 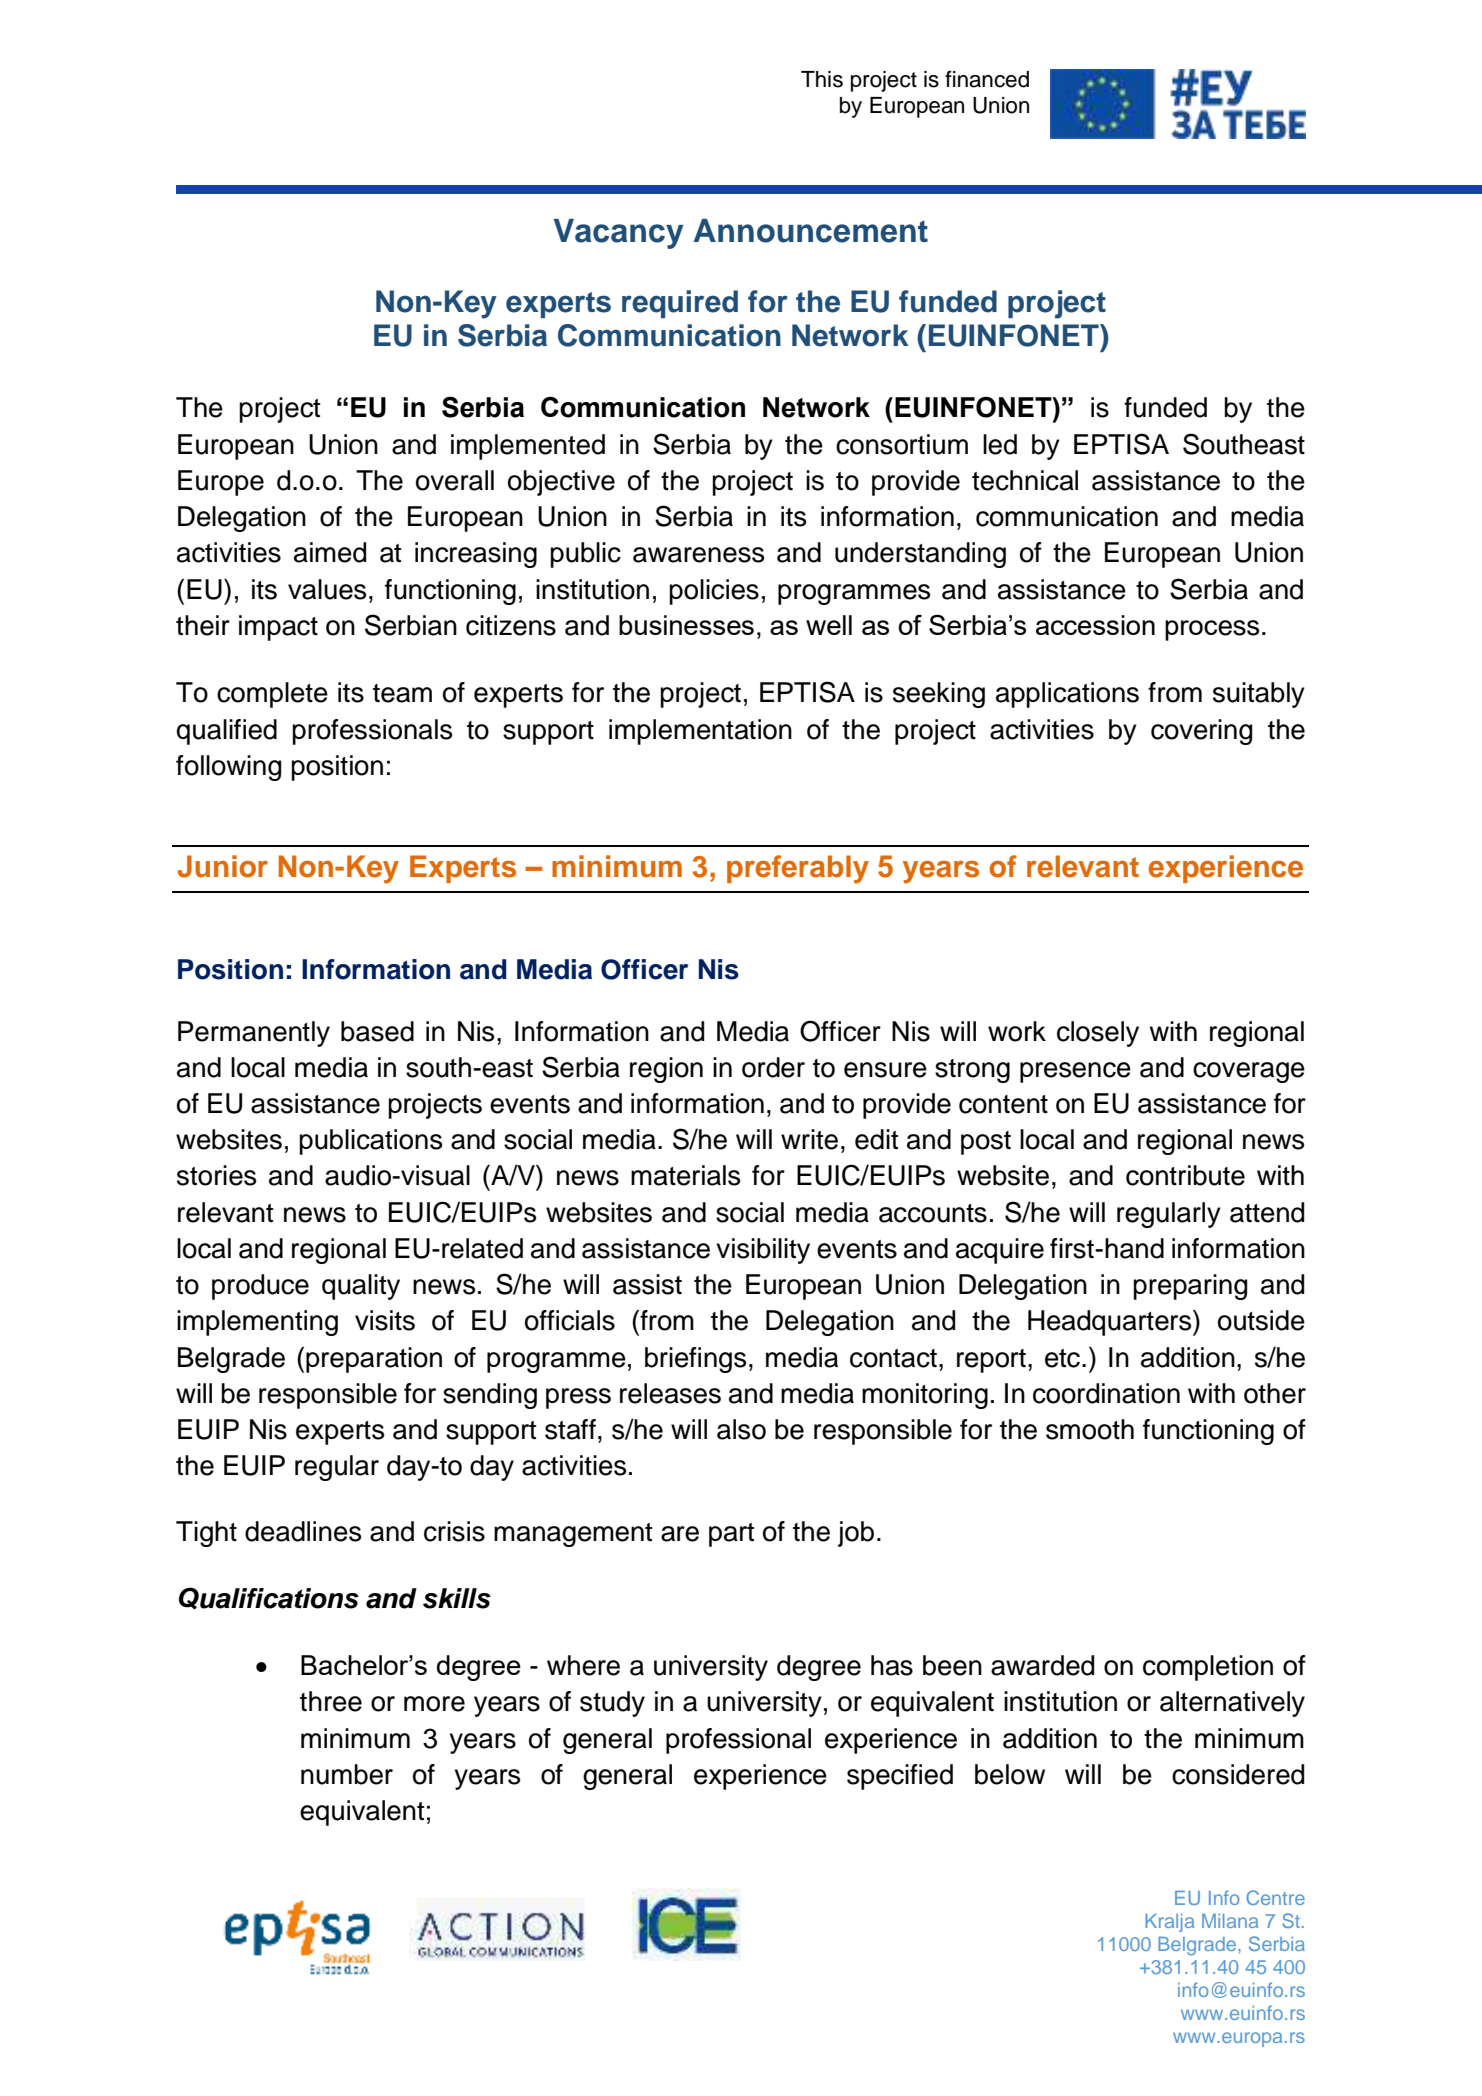 What do you see at coordinates (1095, 625) in the screenshot?
I see `accession` at bounding box center [1095, 625].
